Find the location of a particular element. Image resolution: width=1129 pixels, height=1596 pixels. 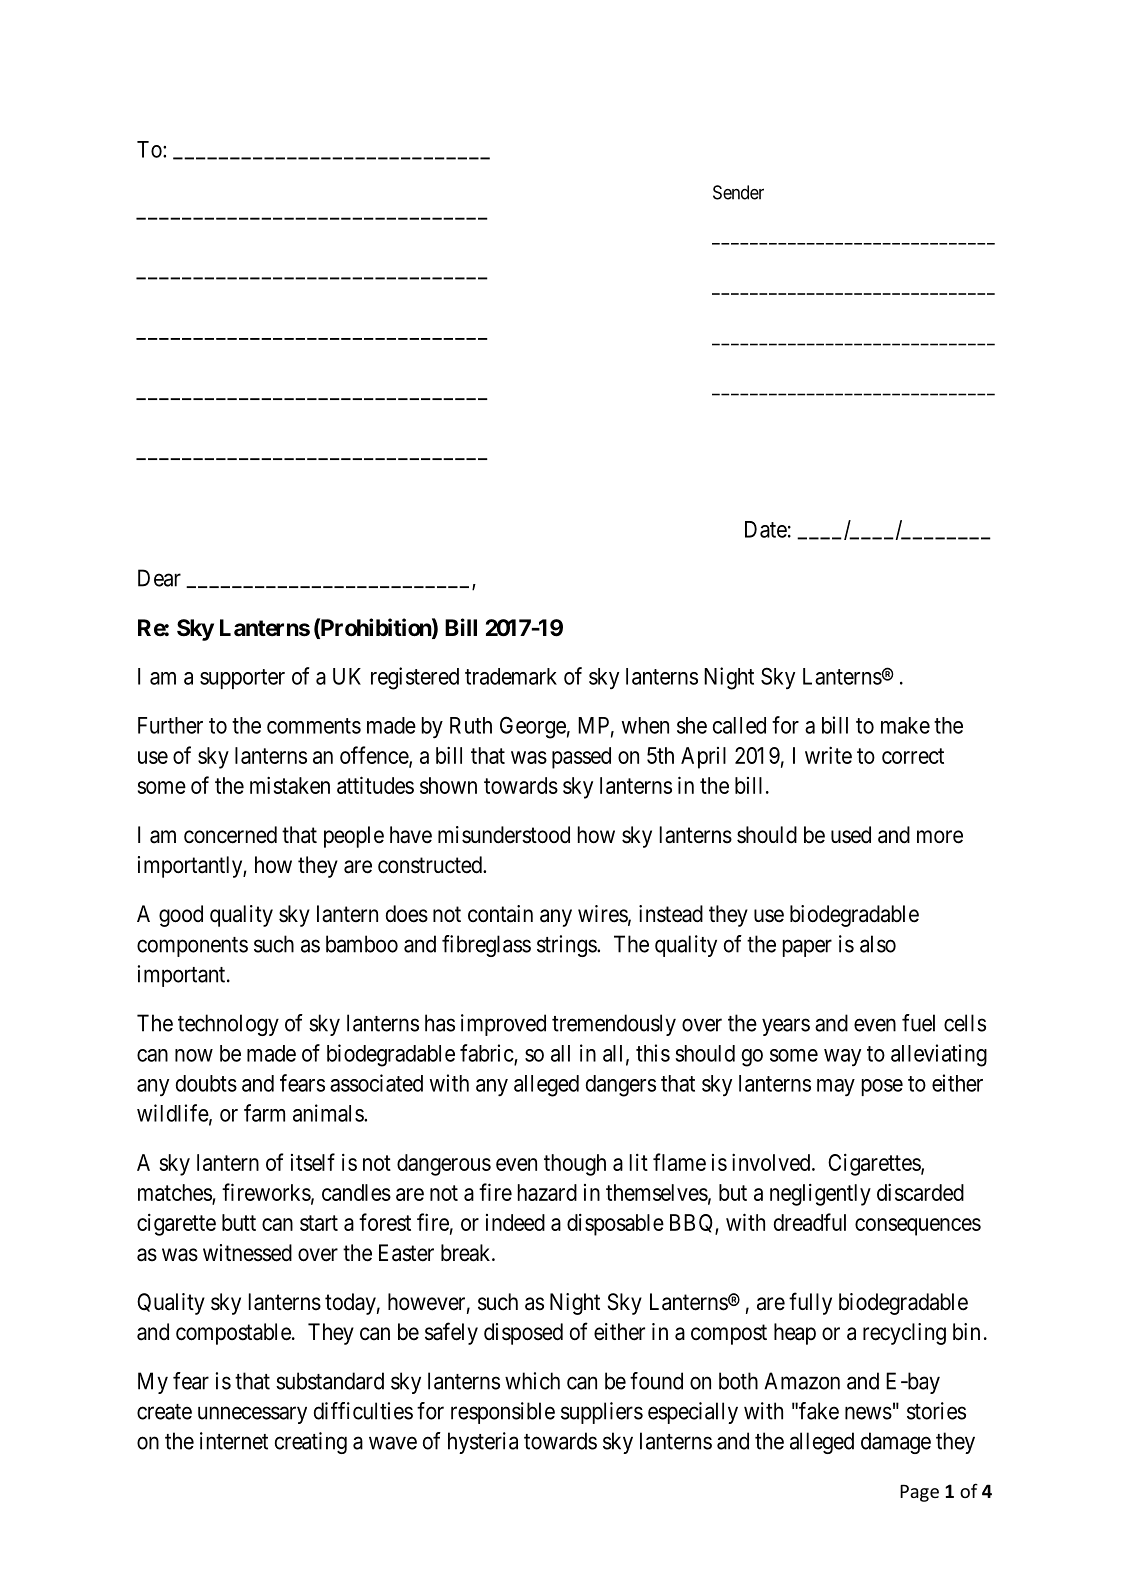

Date is located at coordinates (766, 529).
